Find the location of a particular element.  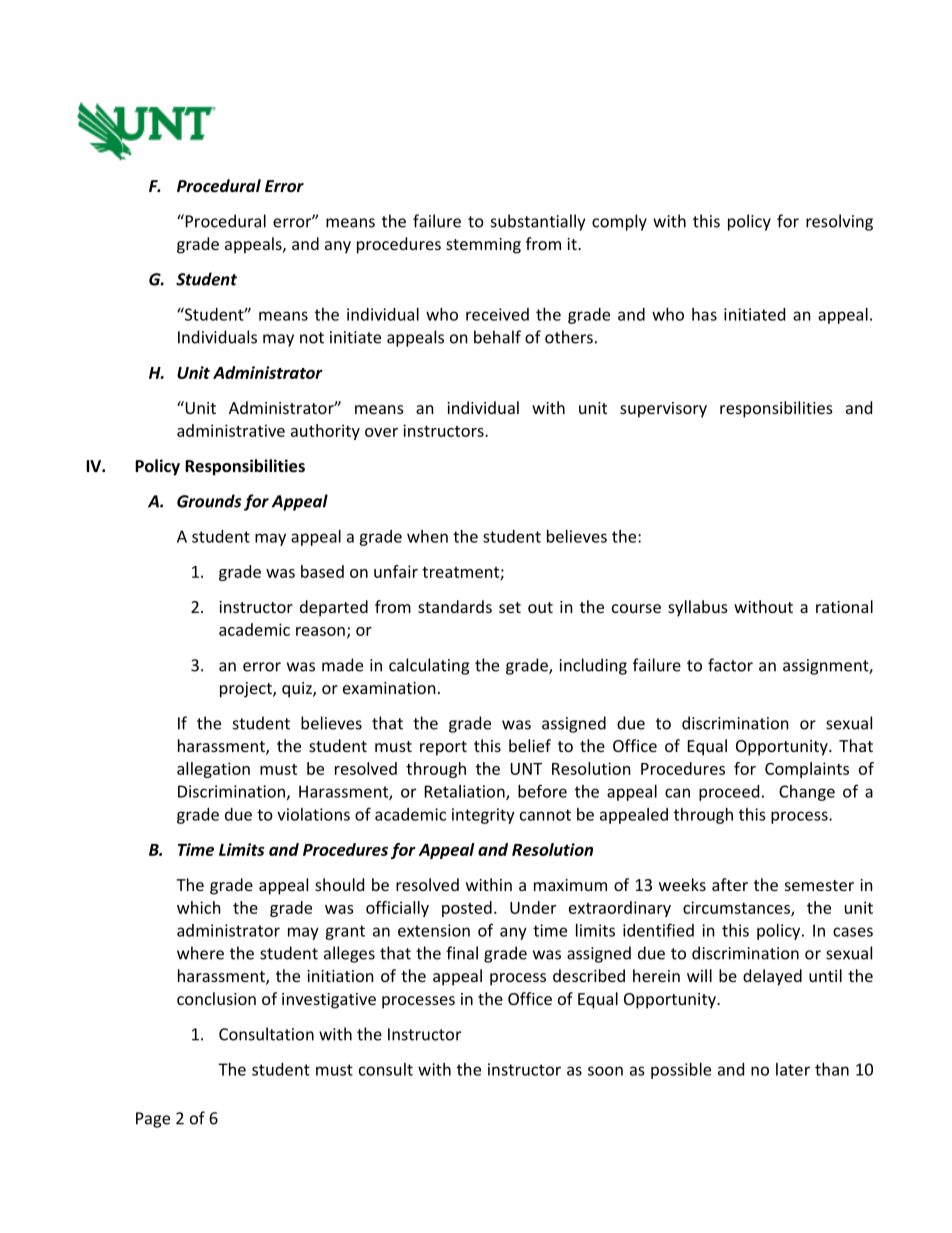

rational is located at coordinates (844, 606).
